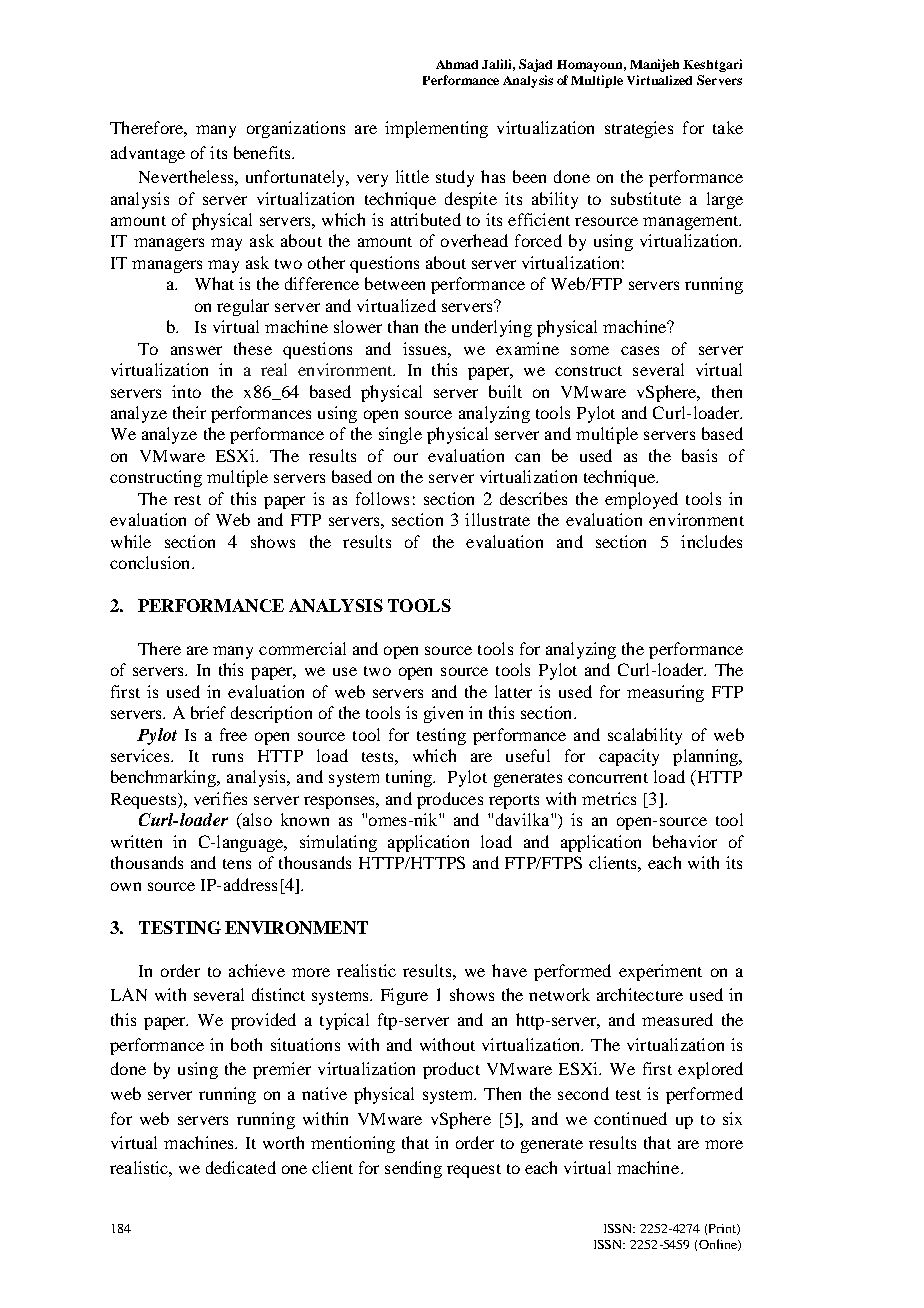 The width and height of the page is (924, 1308). What do you see at coordinates (413, 1169) in the page?
I see `sending` at bounding box center [413, 1169].
